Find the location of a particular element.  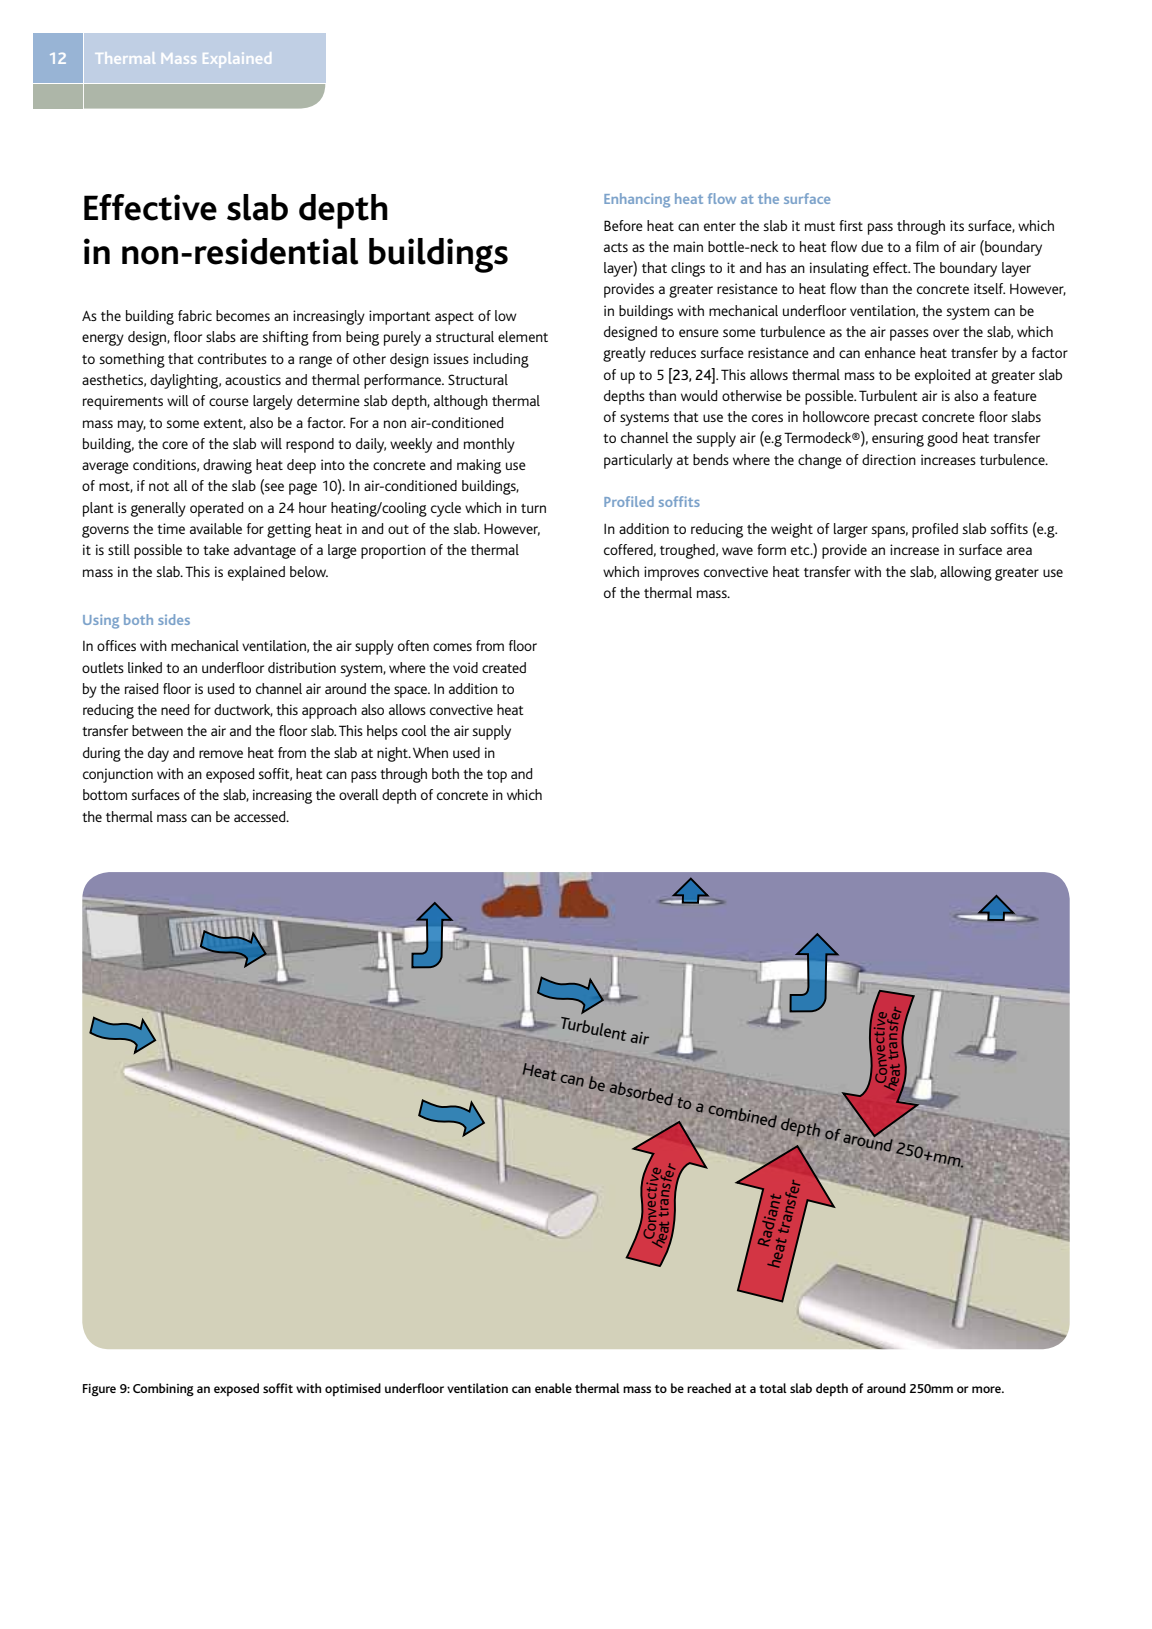

allowing is located at coordinates (966, 573).
